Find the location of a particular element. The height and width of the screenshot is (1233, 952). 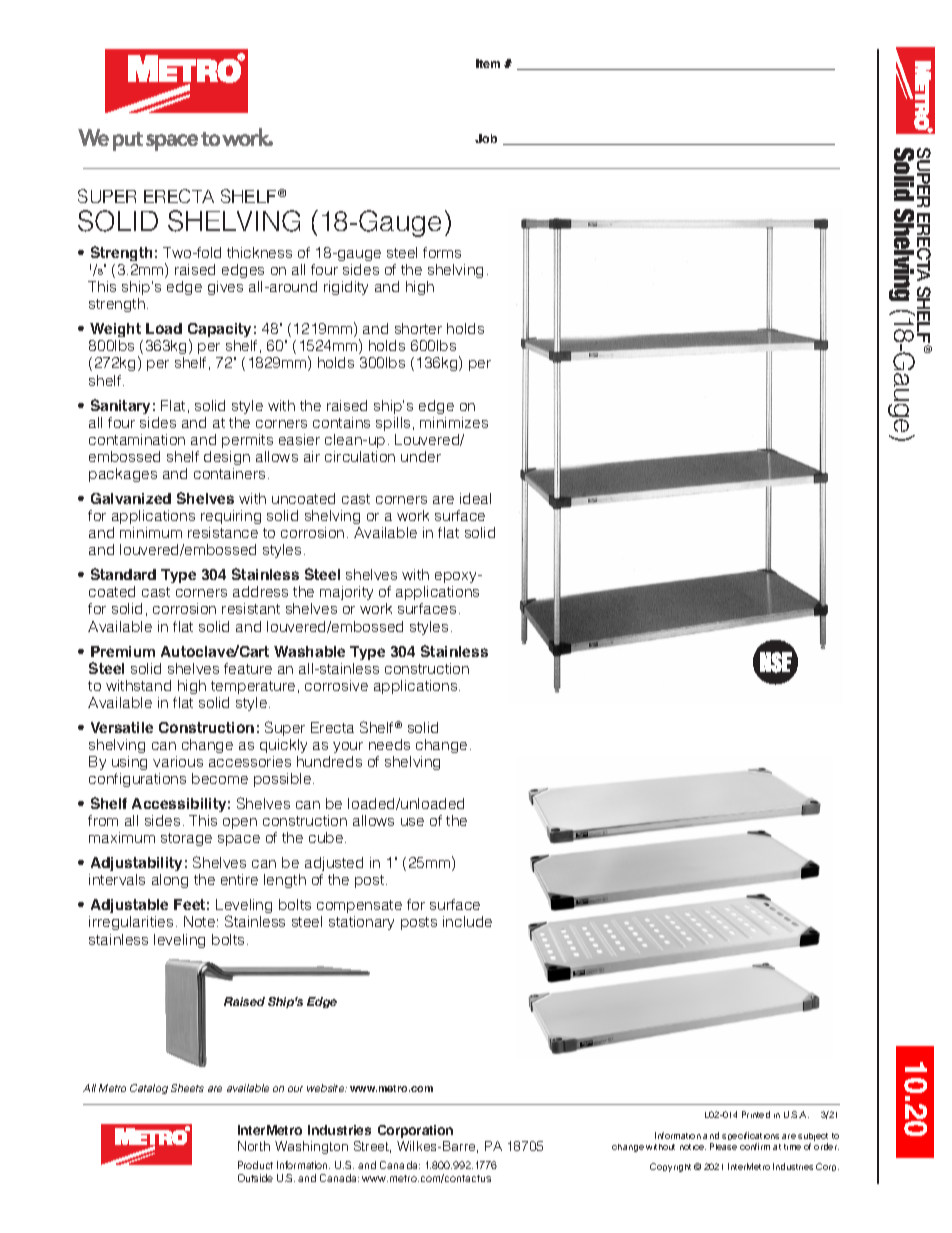

gives is located at coordinates (225, 288).
